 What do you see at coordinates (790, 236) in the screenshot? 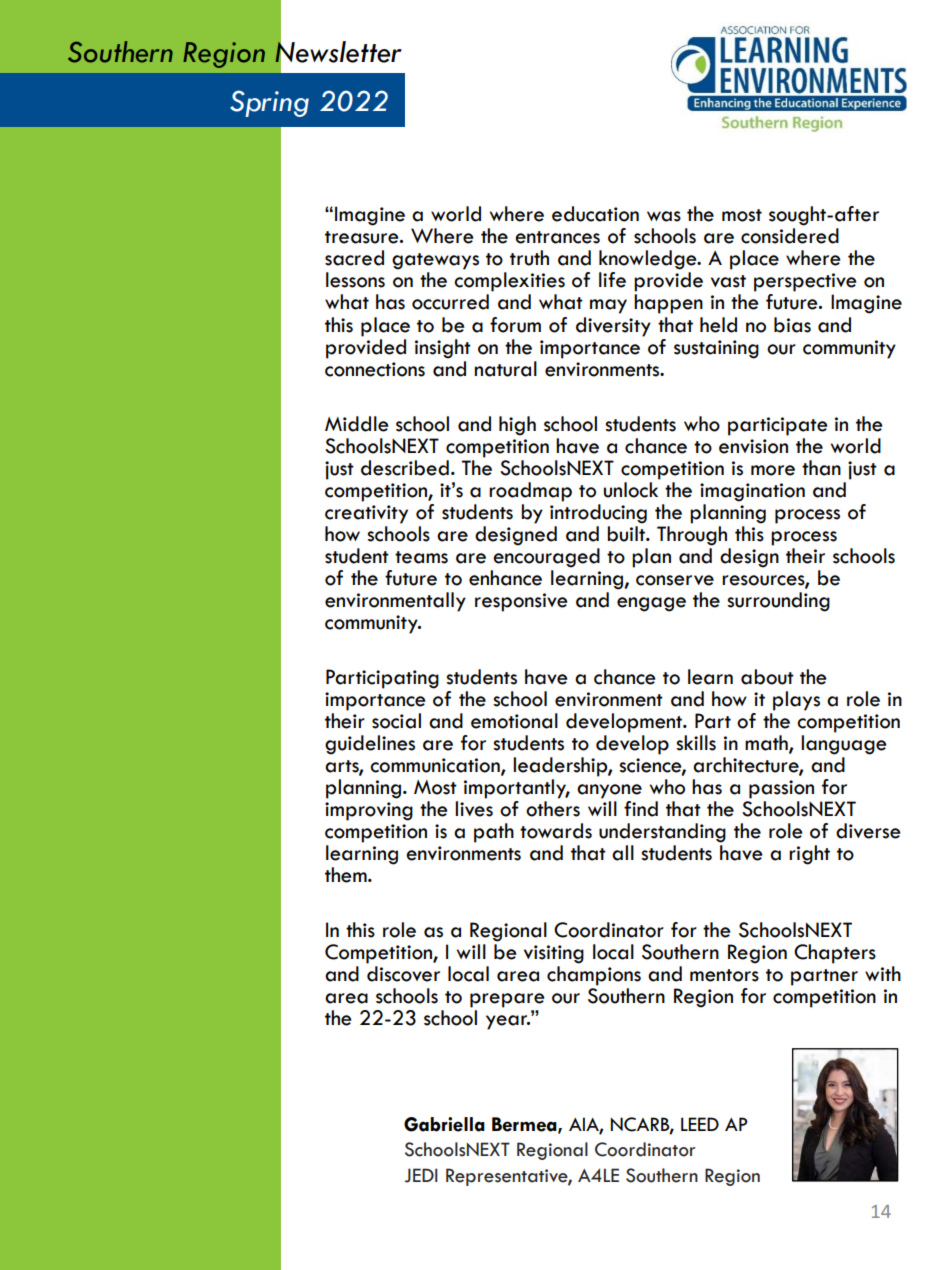
I see `considered` at bounding box center [790, 236].
